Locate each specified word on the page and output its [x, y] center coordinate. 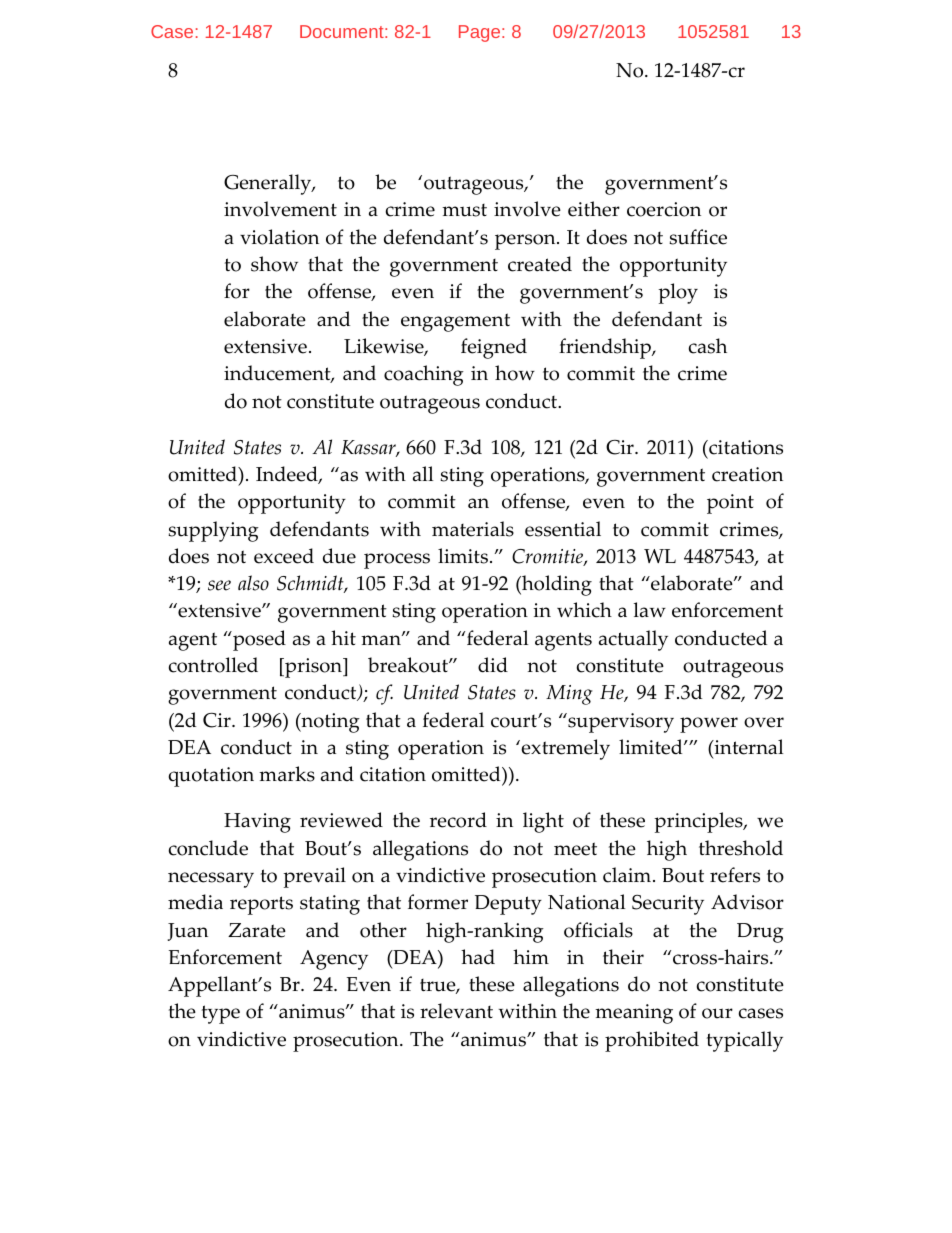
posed [258, 640]
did [493, 665]
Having [257, 823]
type [221, 1014]
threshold [741, 848]
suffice [698, 237]
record [458, 820]
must [464, 210]
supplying [213, 531]
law [650, 610]
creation [747, 474]
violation [279, 237]
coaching [424, 375]
